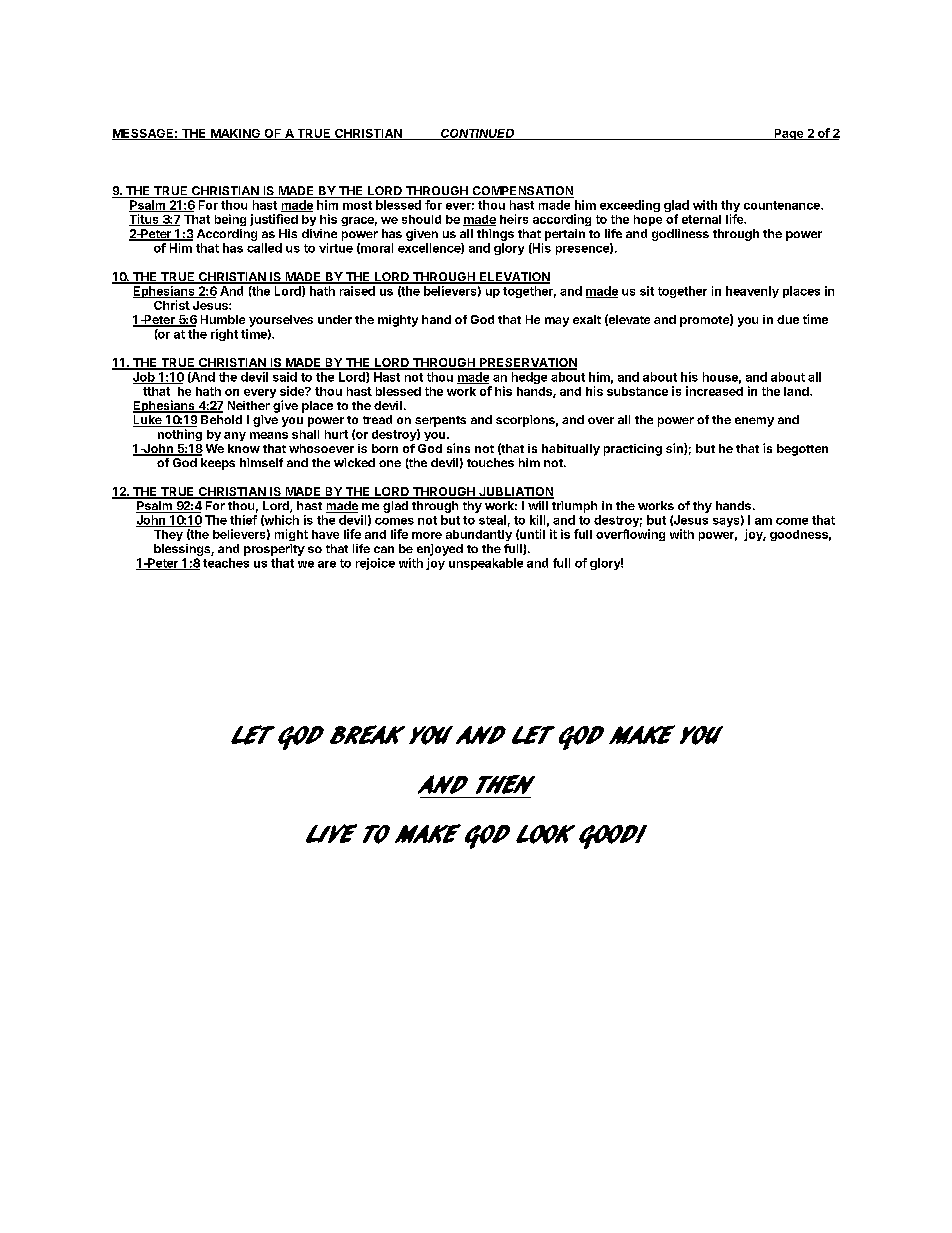  Describe the element at coordinates (226, 563) in the document. I see `teaches` at that location.
